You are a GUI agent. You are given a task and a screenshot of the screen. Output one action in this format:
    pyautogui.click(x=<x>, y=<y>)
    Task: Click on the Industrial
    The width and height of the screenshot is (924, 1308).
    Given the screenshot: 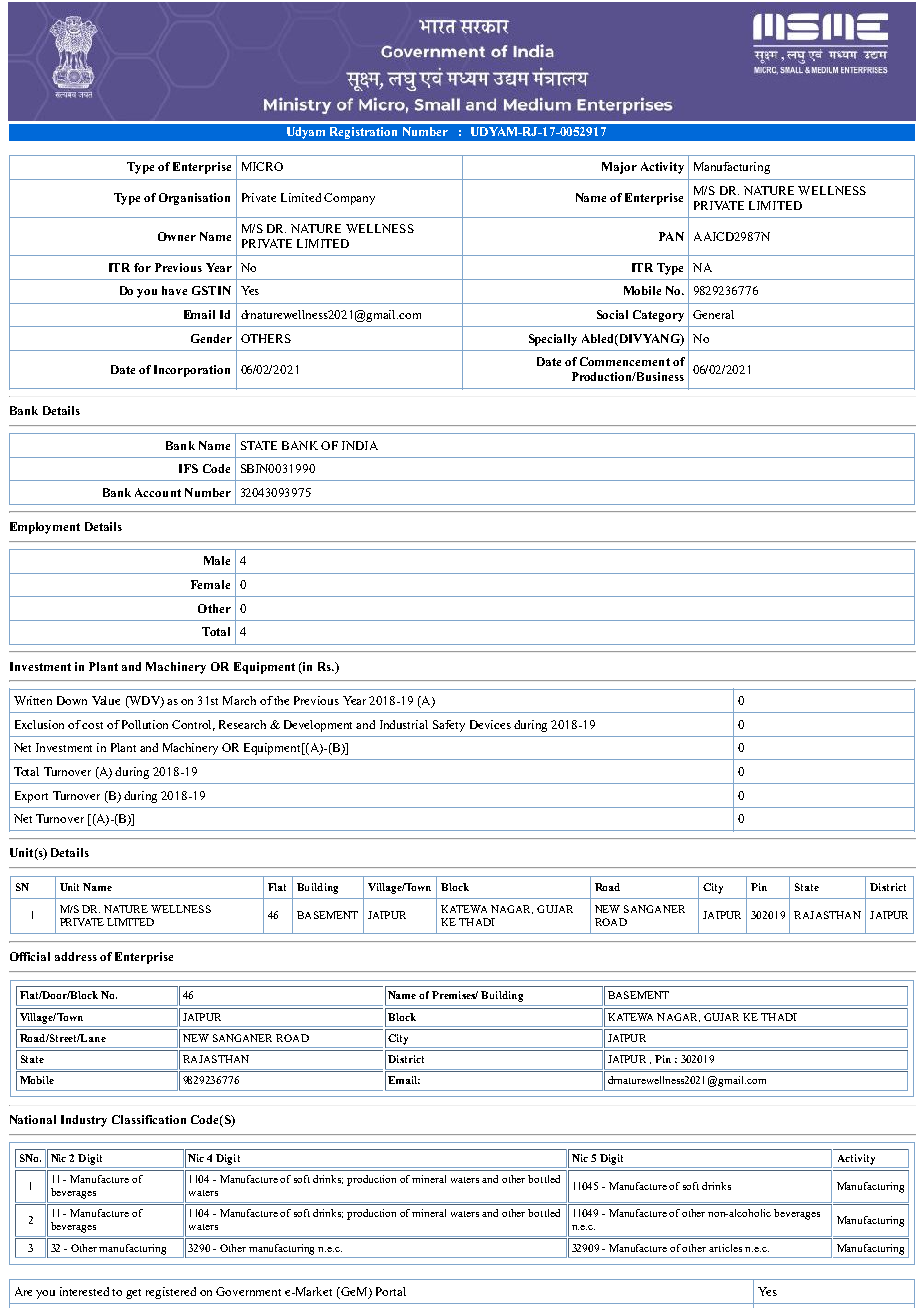 What is the action you would take?
    pyautogui.click(x=404, y=724)
